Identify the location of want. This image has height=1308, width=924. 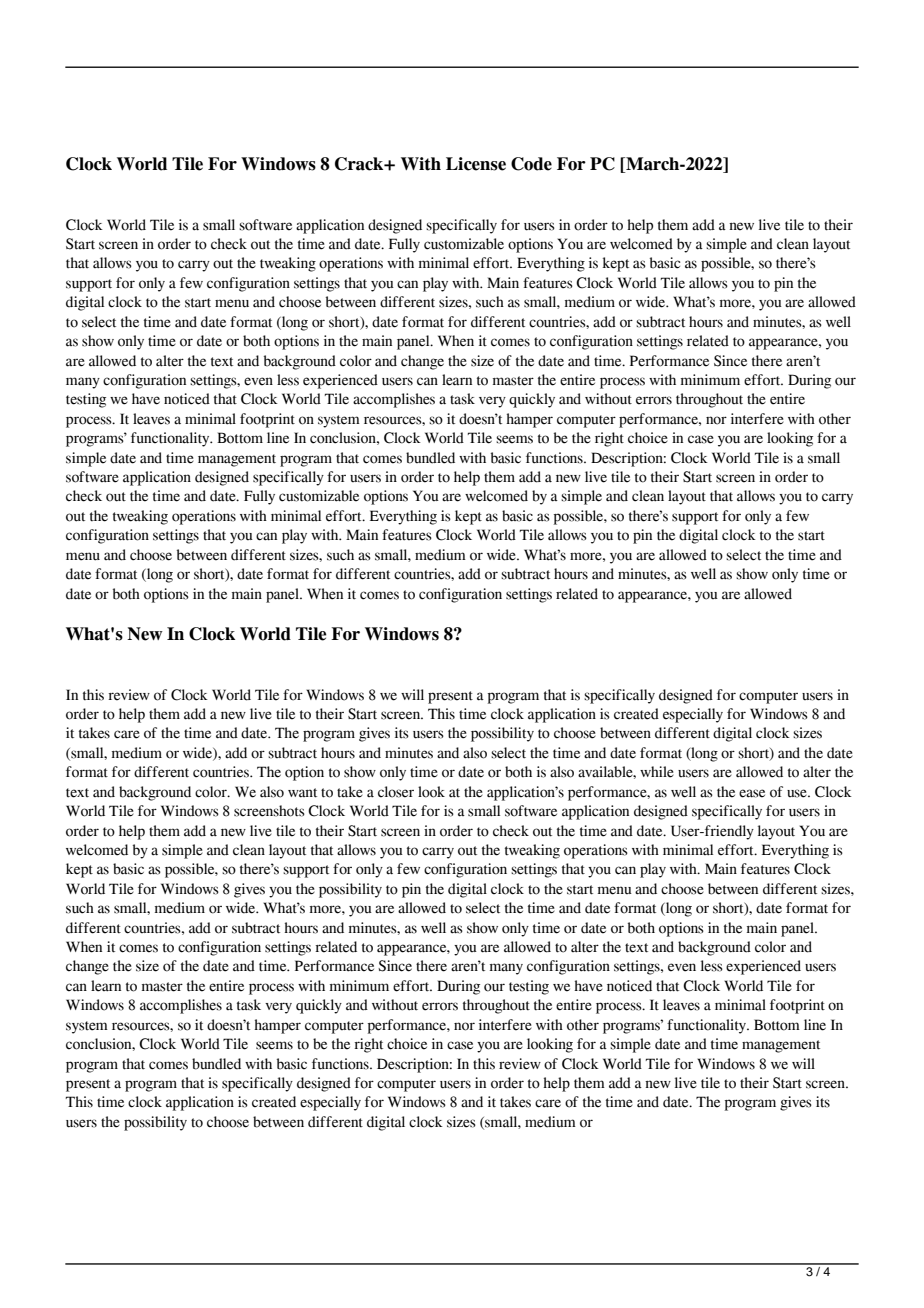
(302, 793).
